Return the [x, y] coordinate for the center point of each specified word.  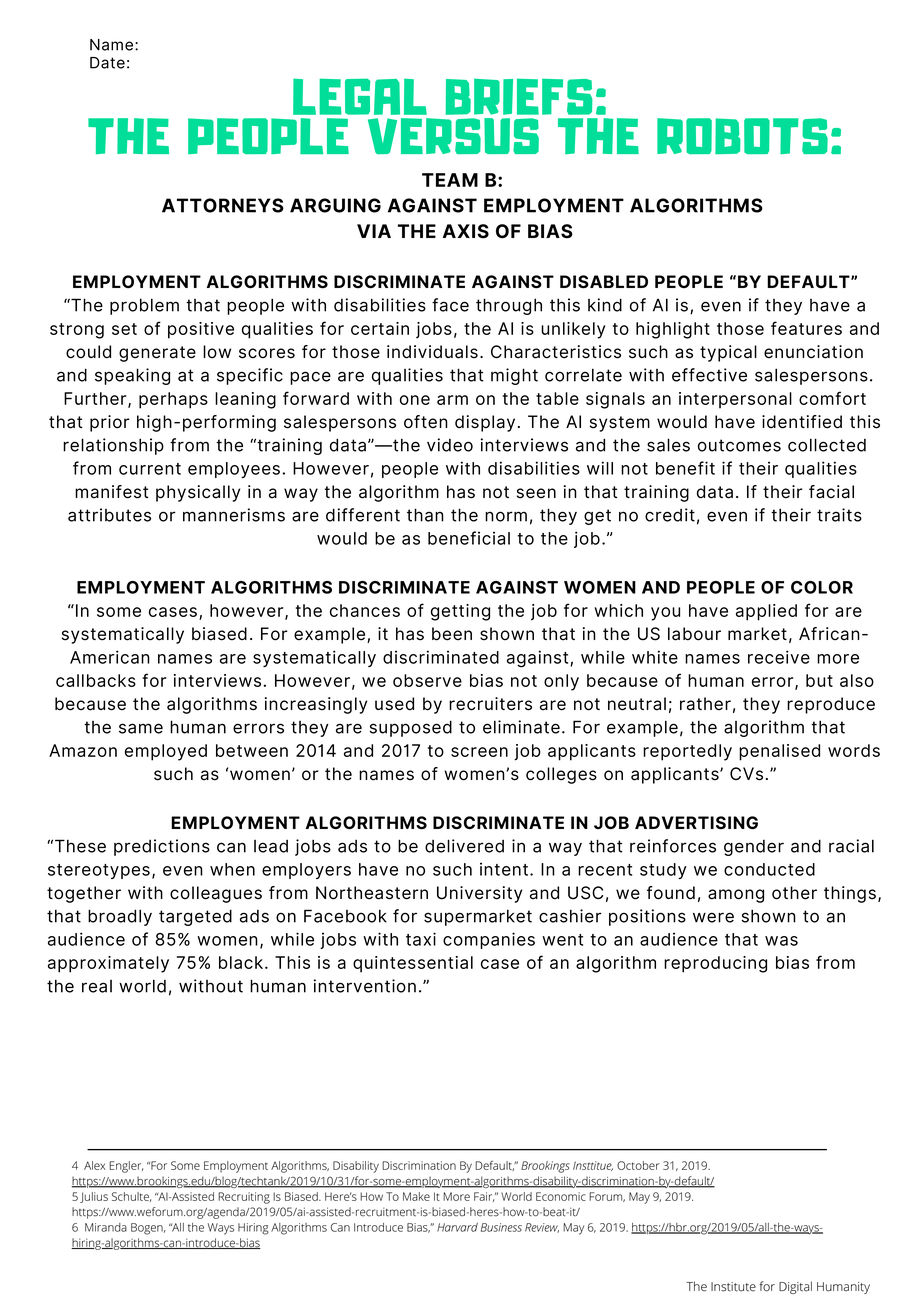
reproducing [715, 964]
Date [107, 63]
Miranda [106, 1227]
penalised [779, 752]
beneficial [469, 538]
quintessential [413, 964]
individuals [432, 352]
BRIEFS [519, 96]
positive [201, 330]
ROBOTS [742, 136]
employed [166, 752]
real [97, 986]
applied [766, 612]
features [806, 328]
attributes [109, 515]
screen [479, 752]
